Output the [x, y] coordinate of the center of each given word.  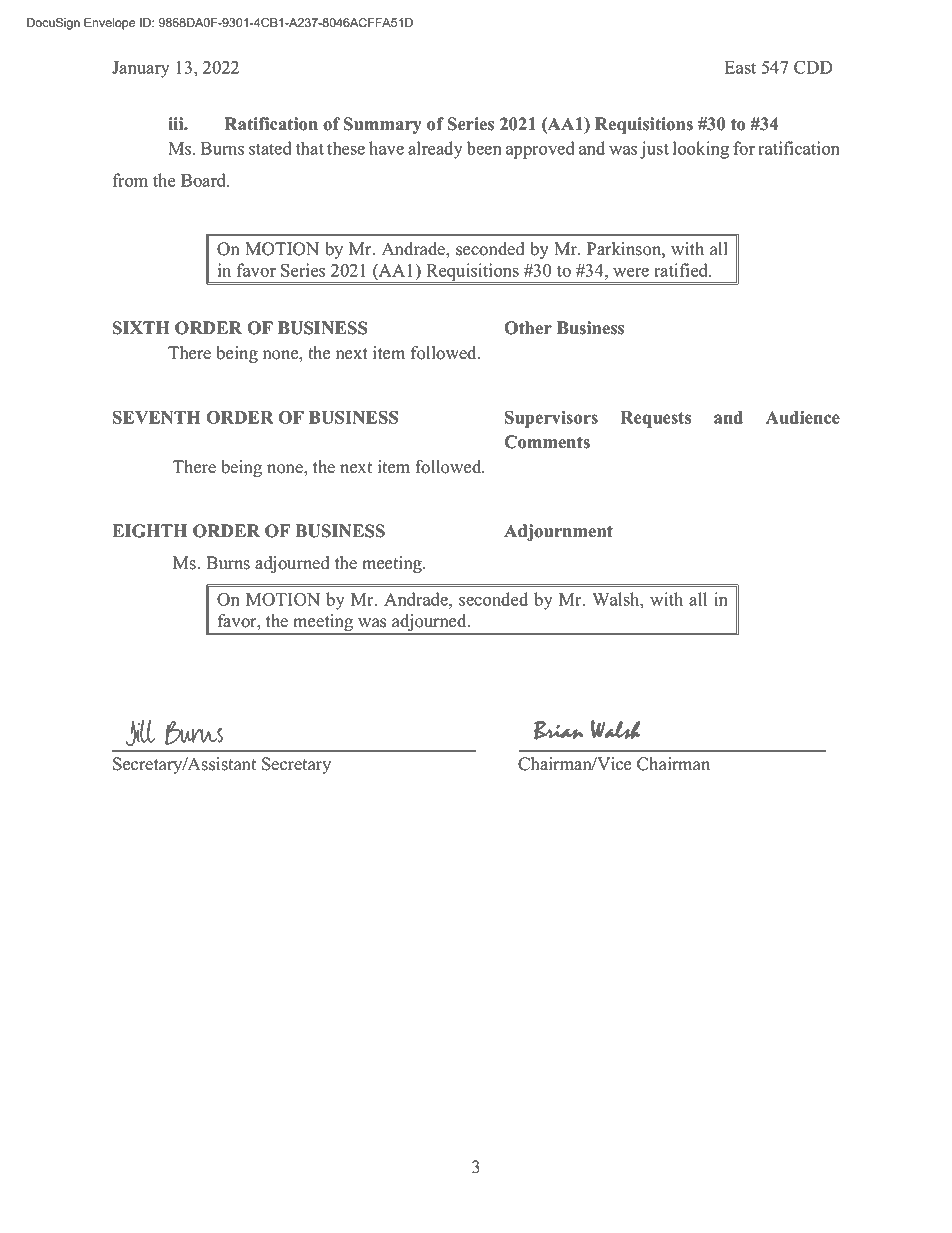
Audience [803, 417]
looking [701, 150]
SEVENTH [157, 417]
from [130, 180]
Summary [383, 125]
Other [528, 328]
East [740, 67]
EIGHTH [150, 531]
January [141, 69]
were [631, 272]
